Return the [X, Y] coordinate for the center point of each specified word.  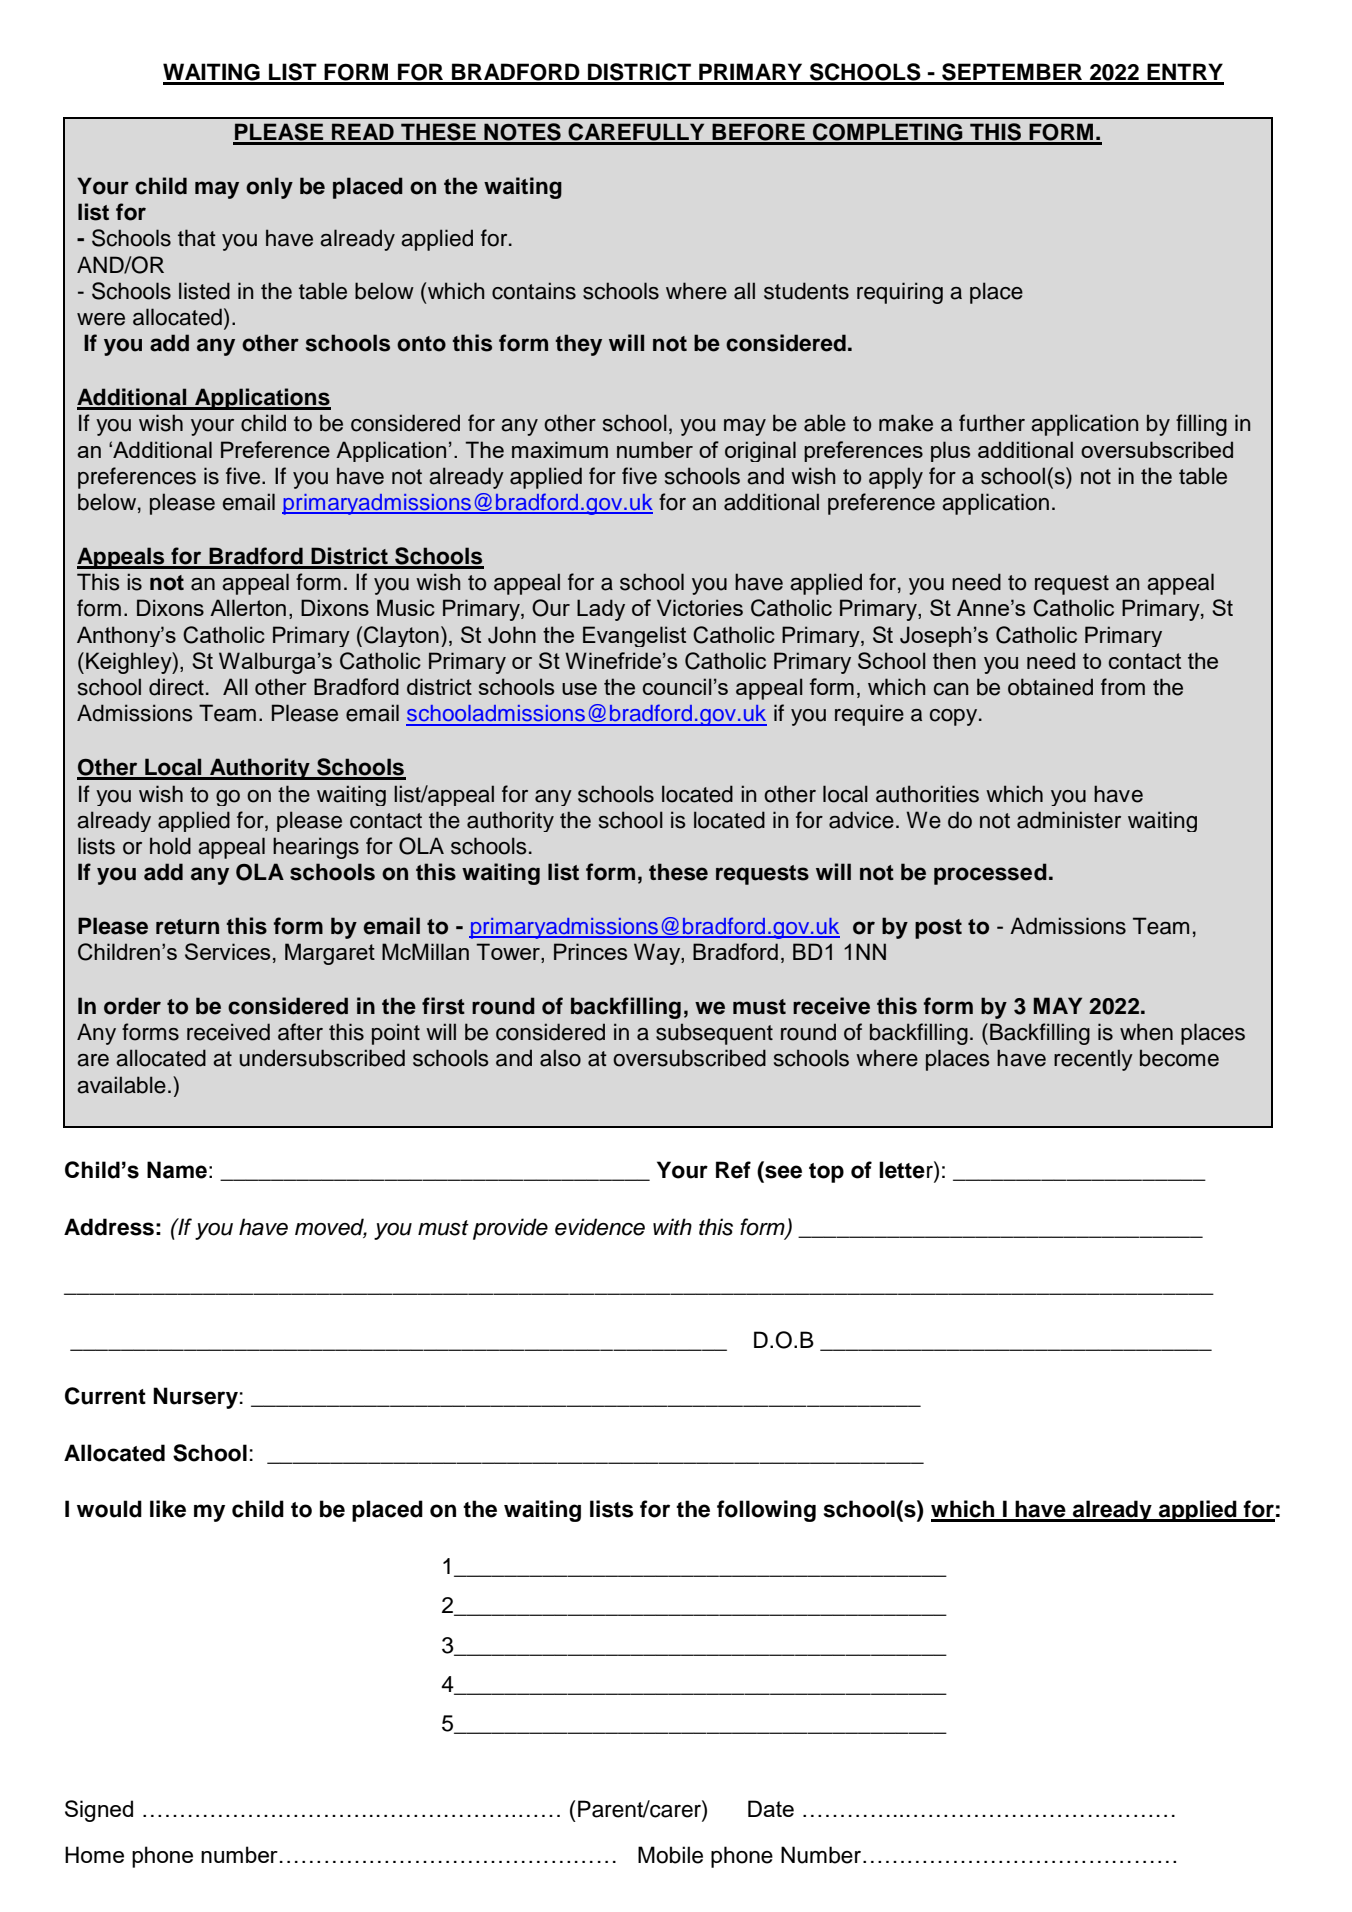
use [579, 689]
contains [534, 291]
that [197, 238]
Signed [99, 1811]
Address [109, 1227]
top [826, 1173]
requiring [900, 293]
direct [176, 687]
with [672, 1226]
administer [1069, 820]
